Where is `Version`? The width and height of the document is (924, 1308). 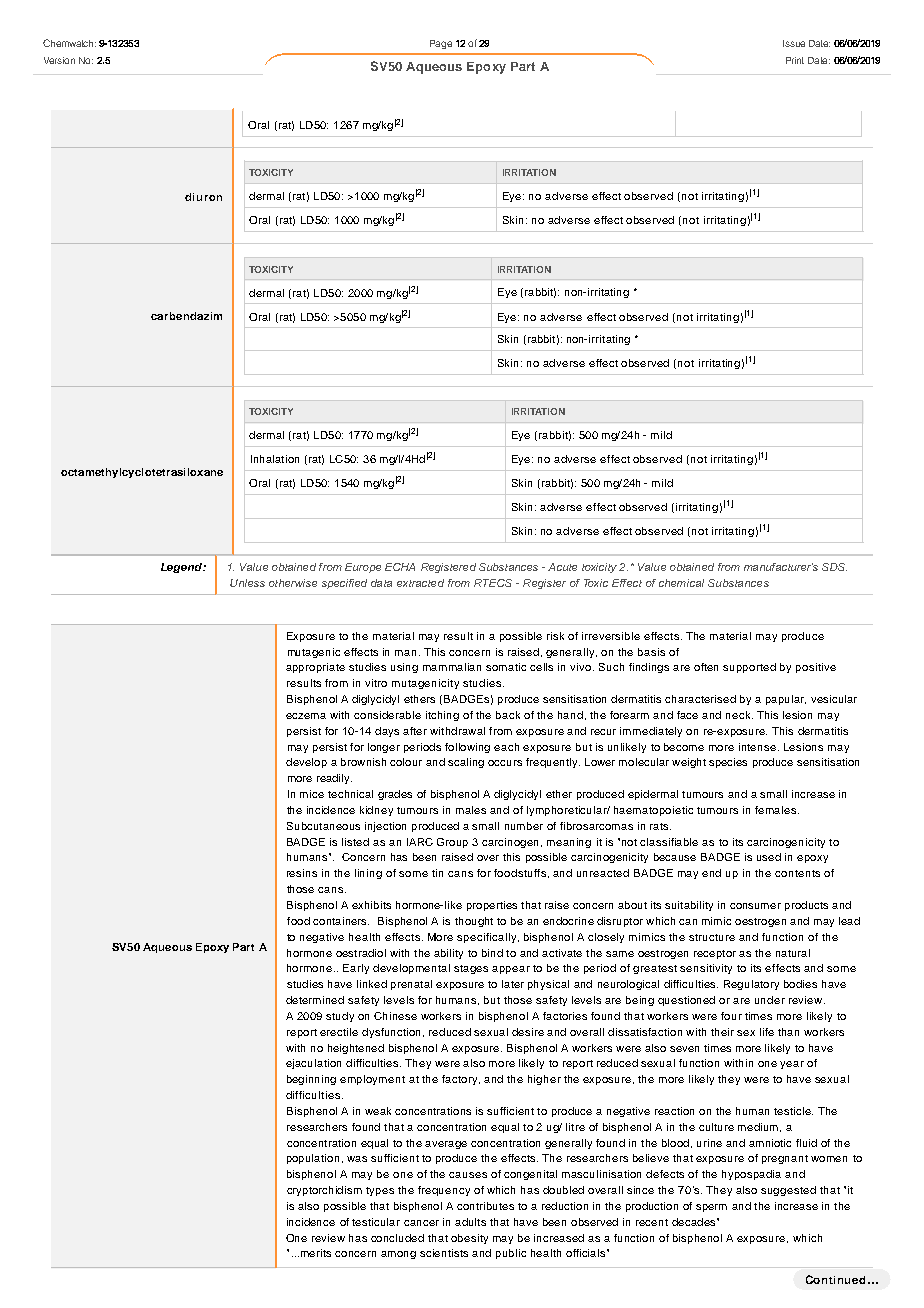
Version is located at coordinates (59, 60).
